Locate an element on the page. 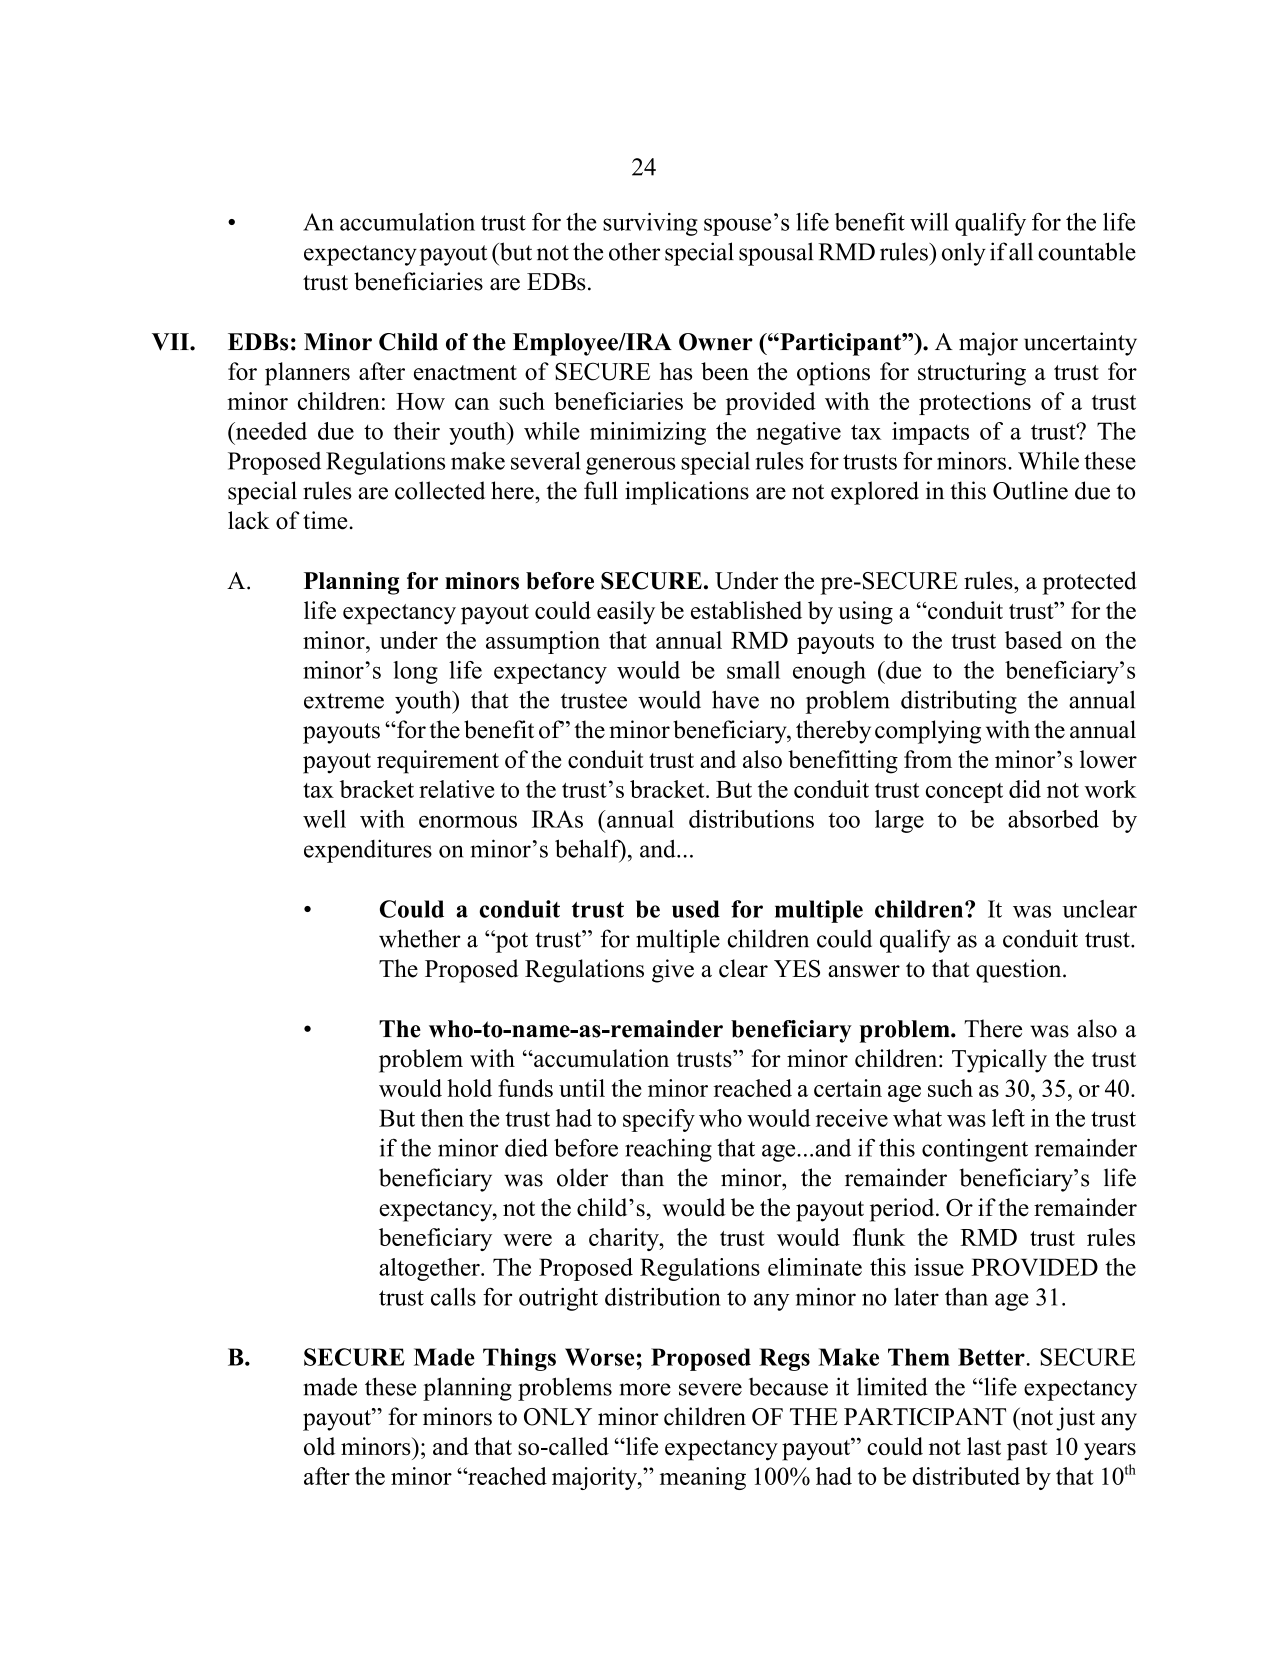 The image size is (1288, 1667). used is located at coordinates (696, 909).
